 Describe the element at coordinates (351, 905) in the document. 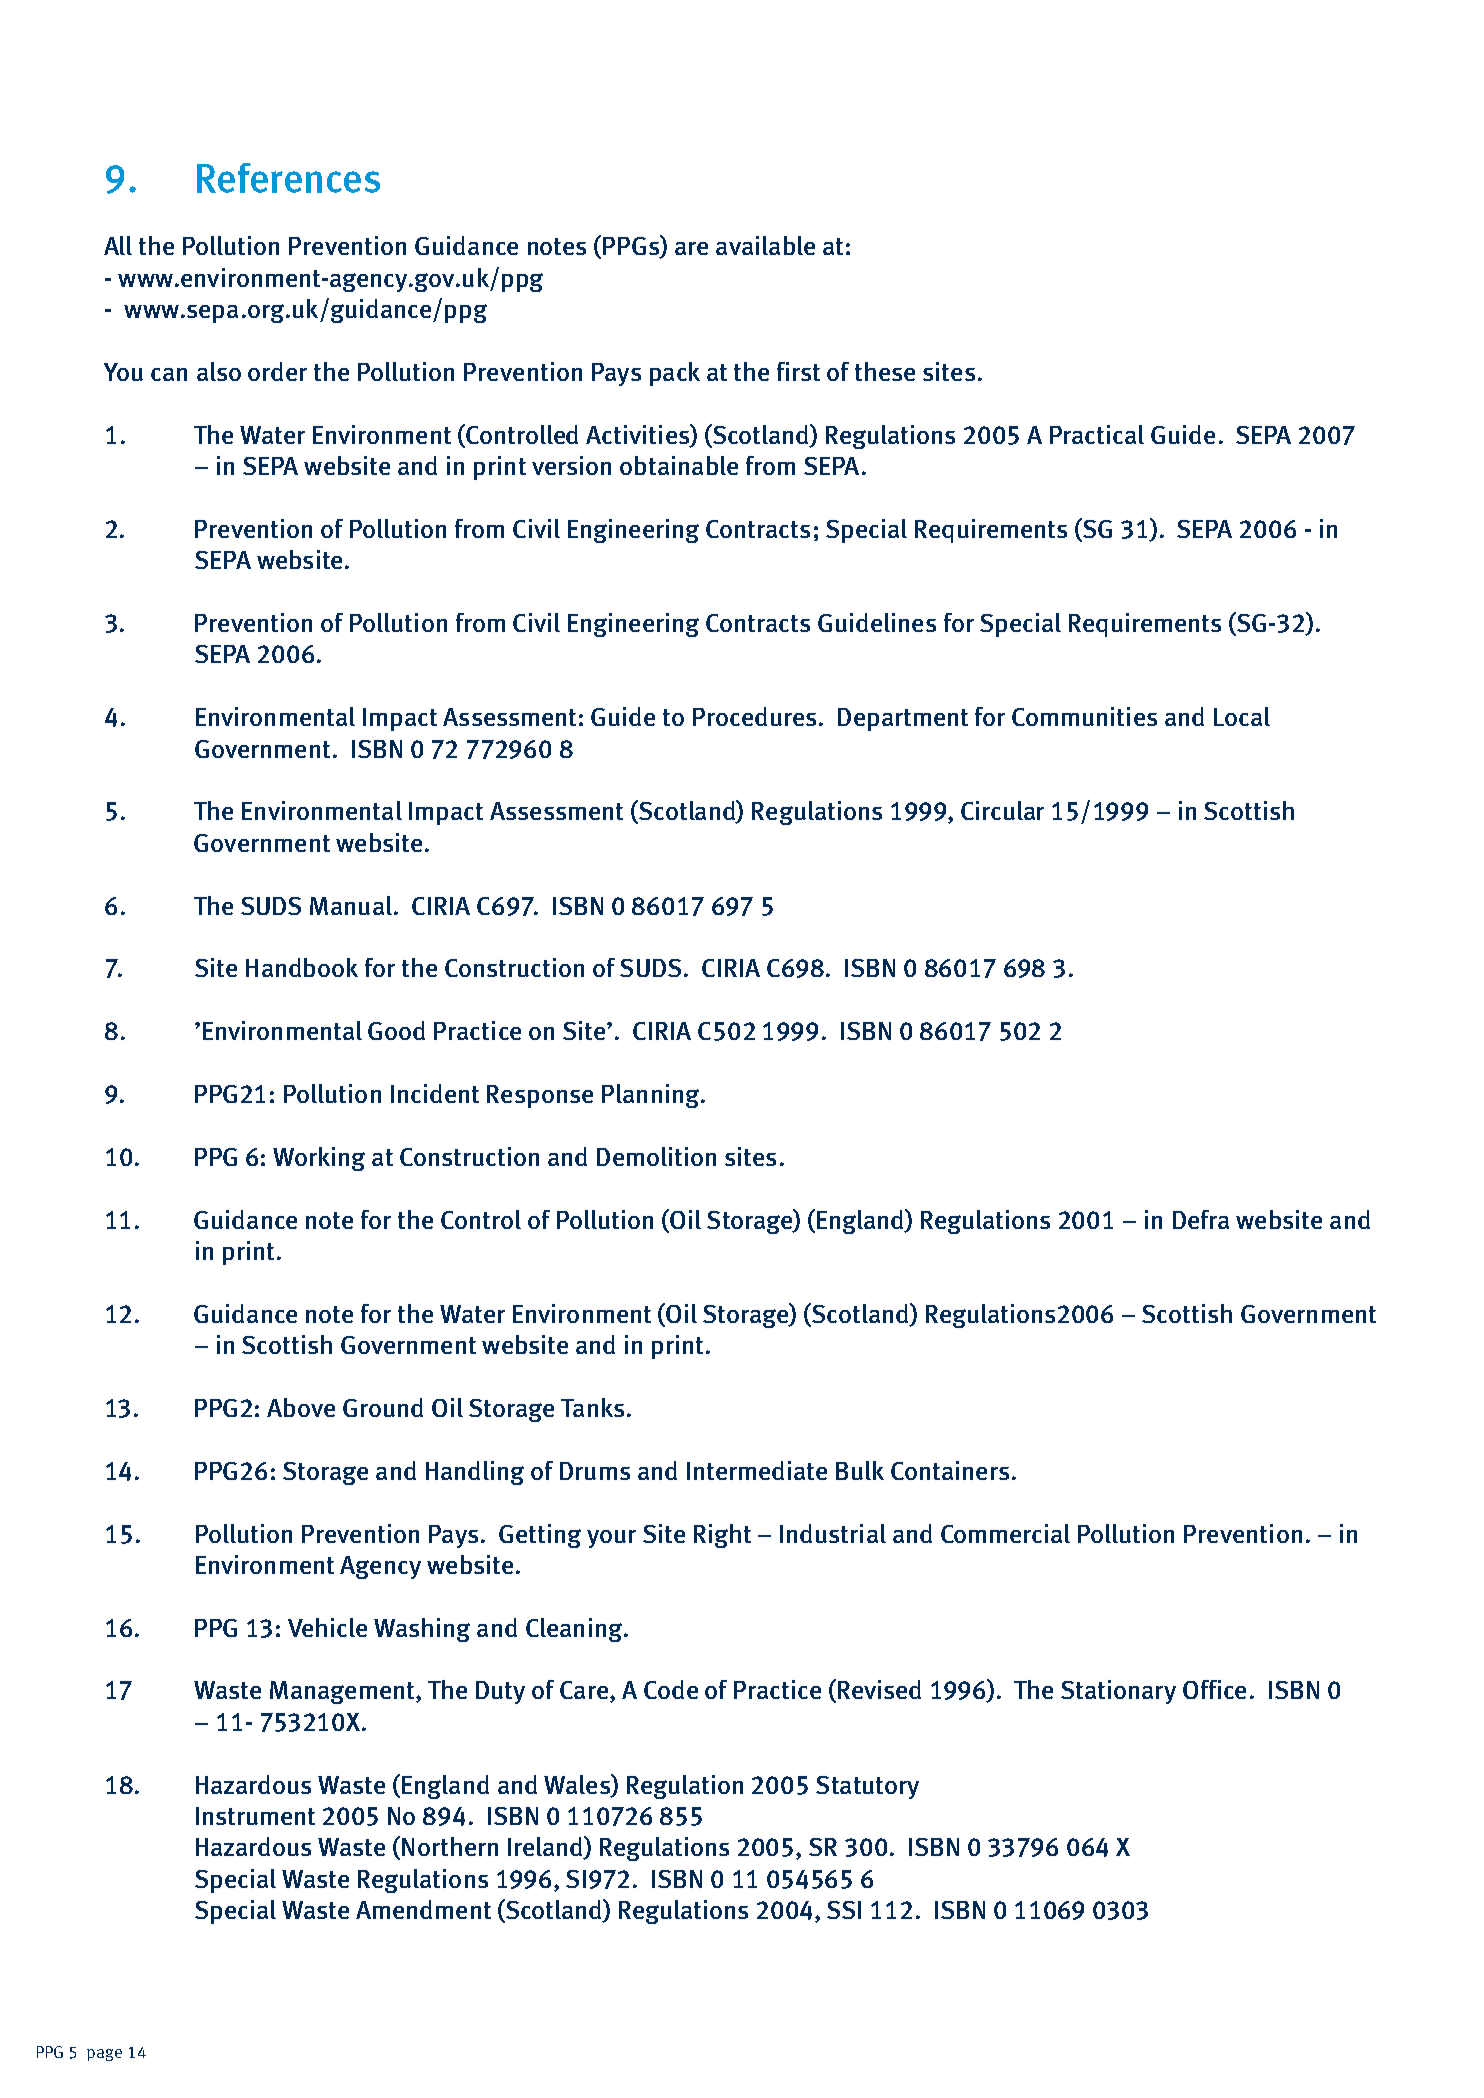

I see `Manual` at that location.
